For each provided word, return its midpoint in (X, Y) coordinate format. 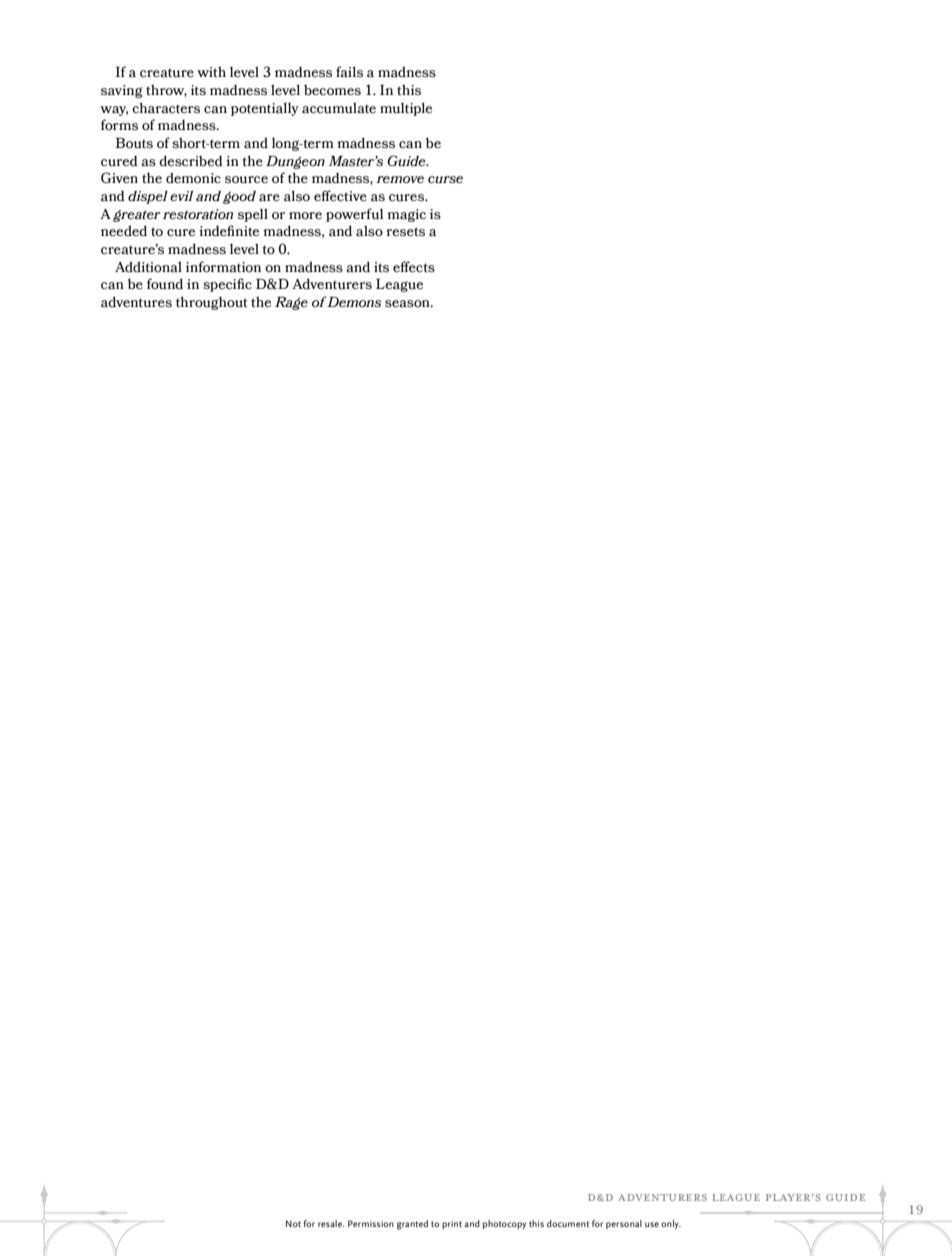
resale (331, 1223)
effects (414, 267)
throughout (211, 303)
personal (624, 1224)
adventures (136, 302)
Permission (371, 1223)
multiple (406, 109)
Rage (291, 303)
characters (166, 108)
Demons (353, 302)
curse (445, 180)
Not (293, 1223)
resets (405, 232)
